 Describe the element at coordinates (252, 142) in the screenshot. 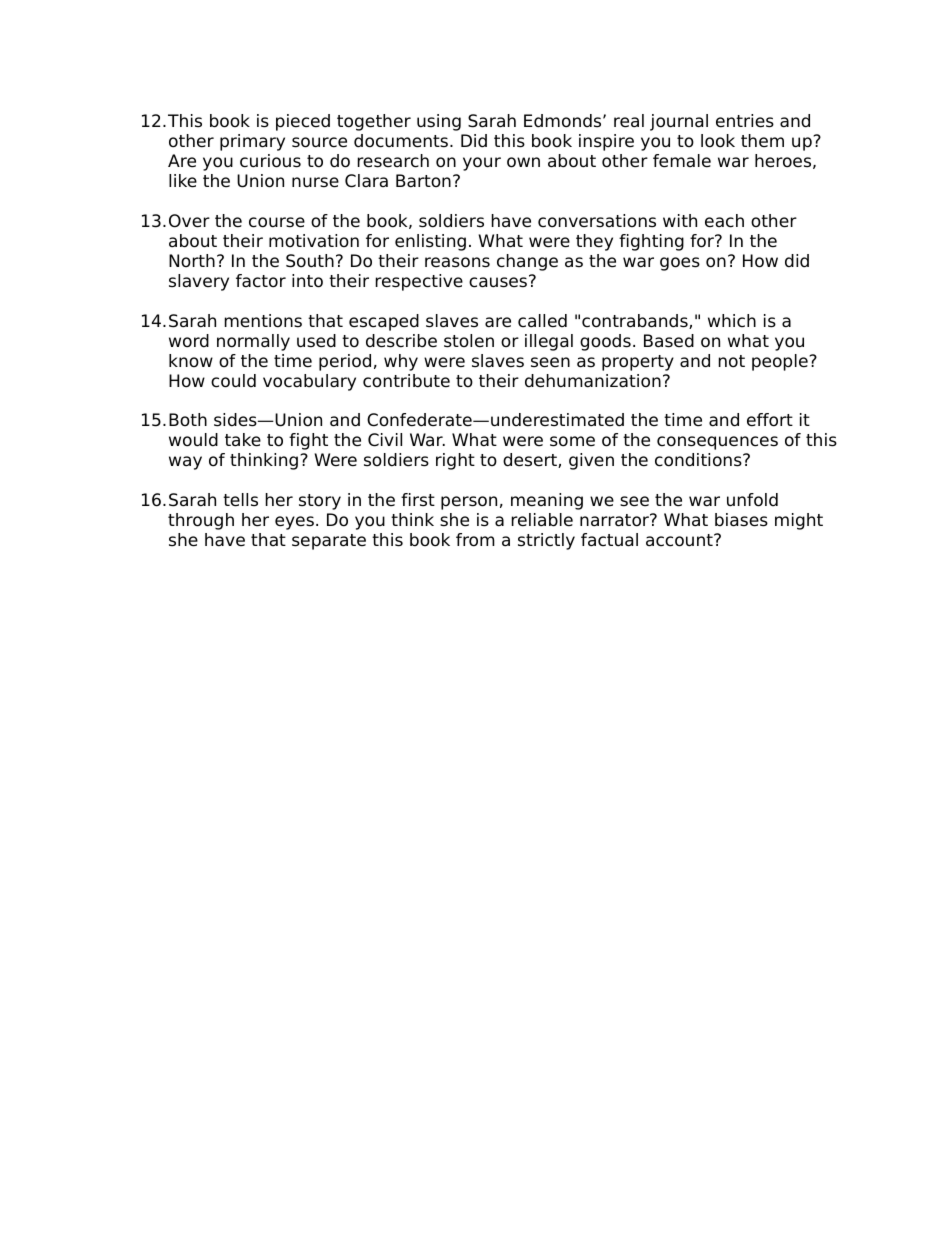

I see `primary` at that location.
